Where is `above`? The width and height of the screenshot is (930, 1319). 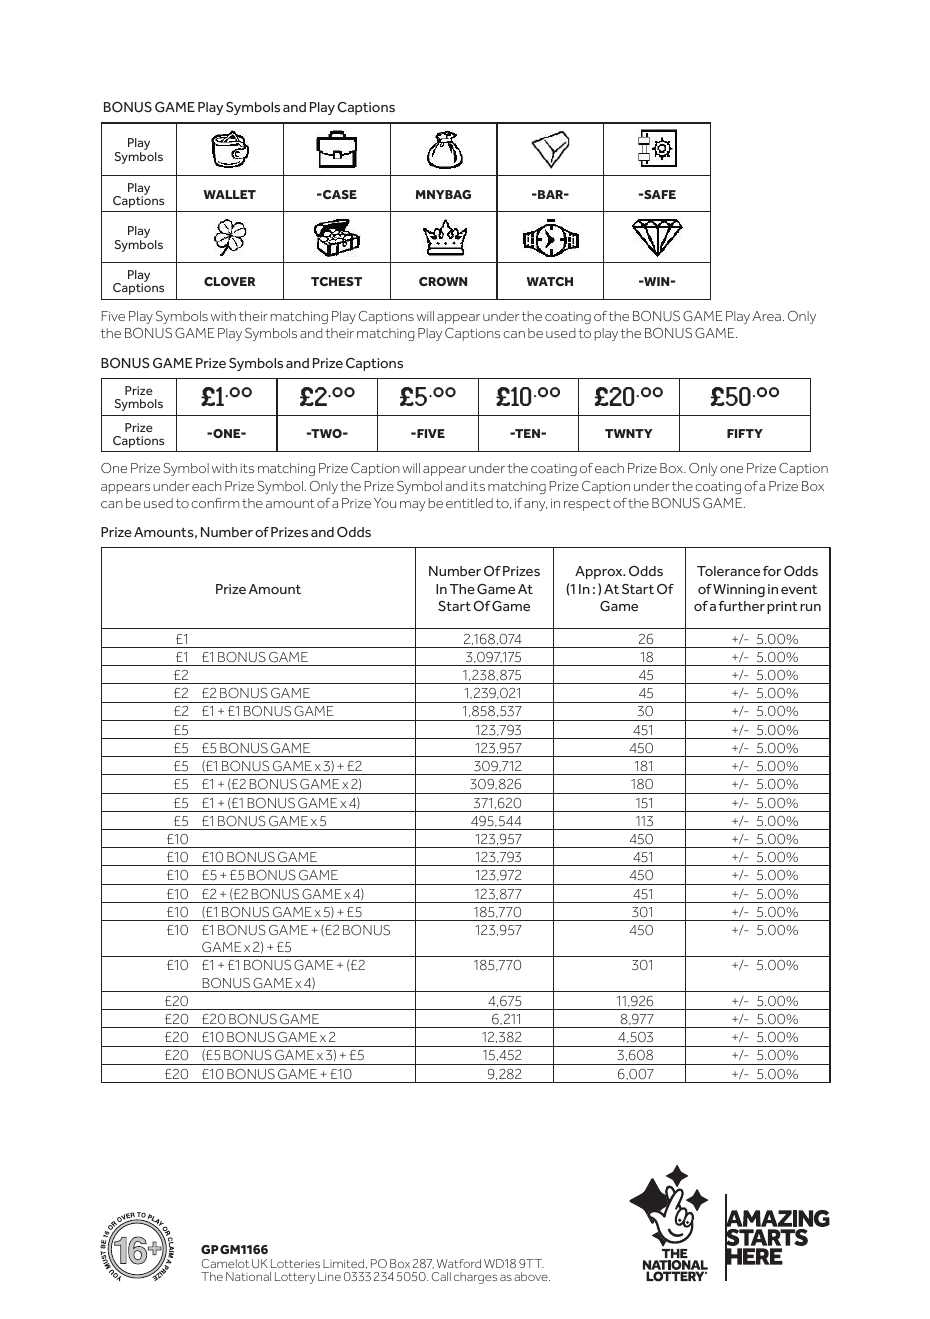
above is located at coordinates (532, 1276).
